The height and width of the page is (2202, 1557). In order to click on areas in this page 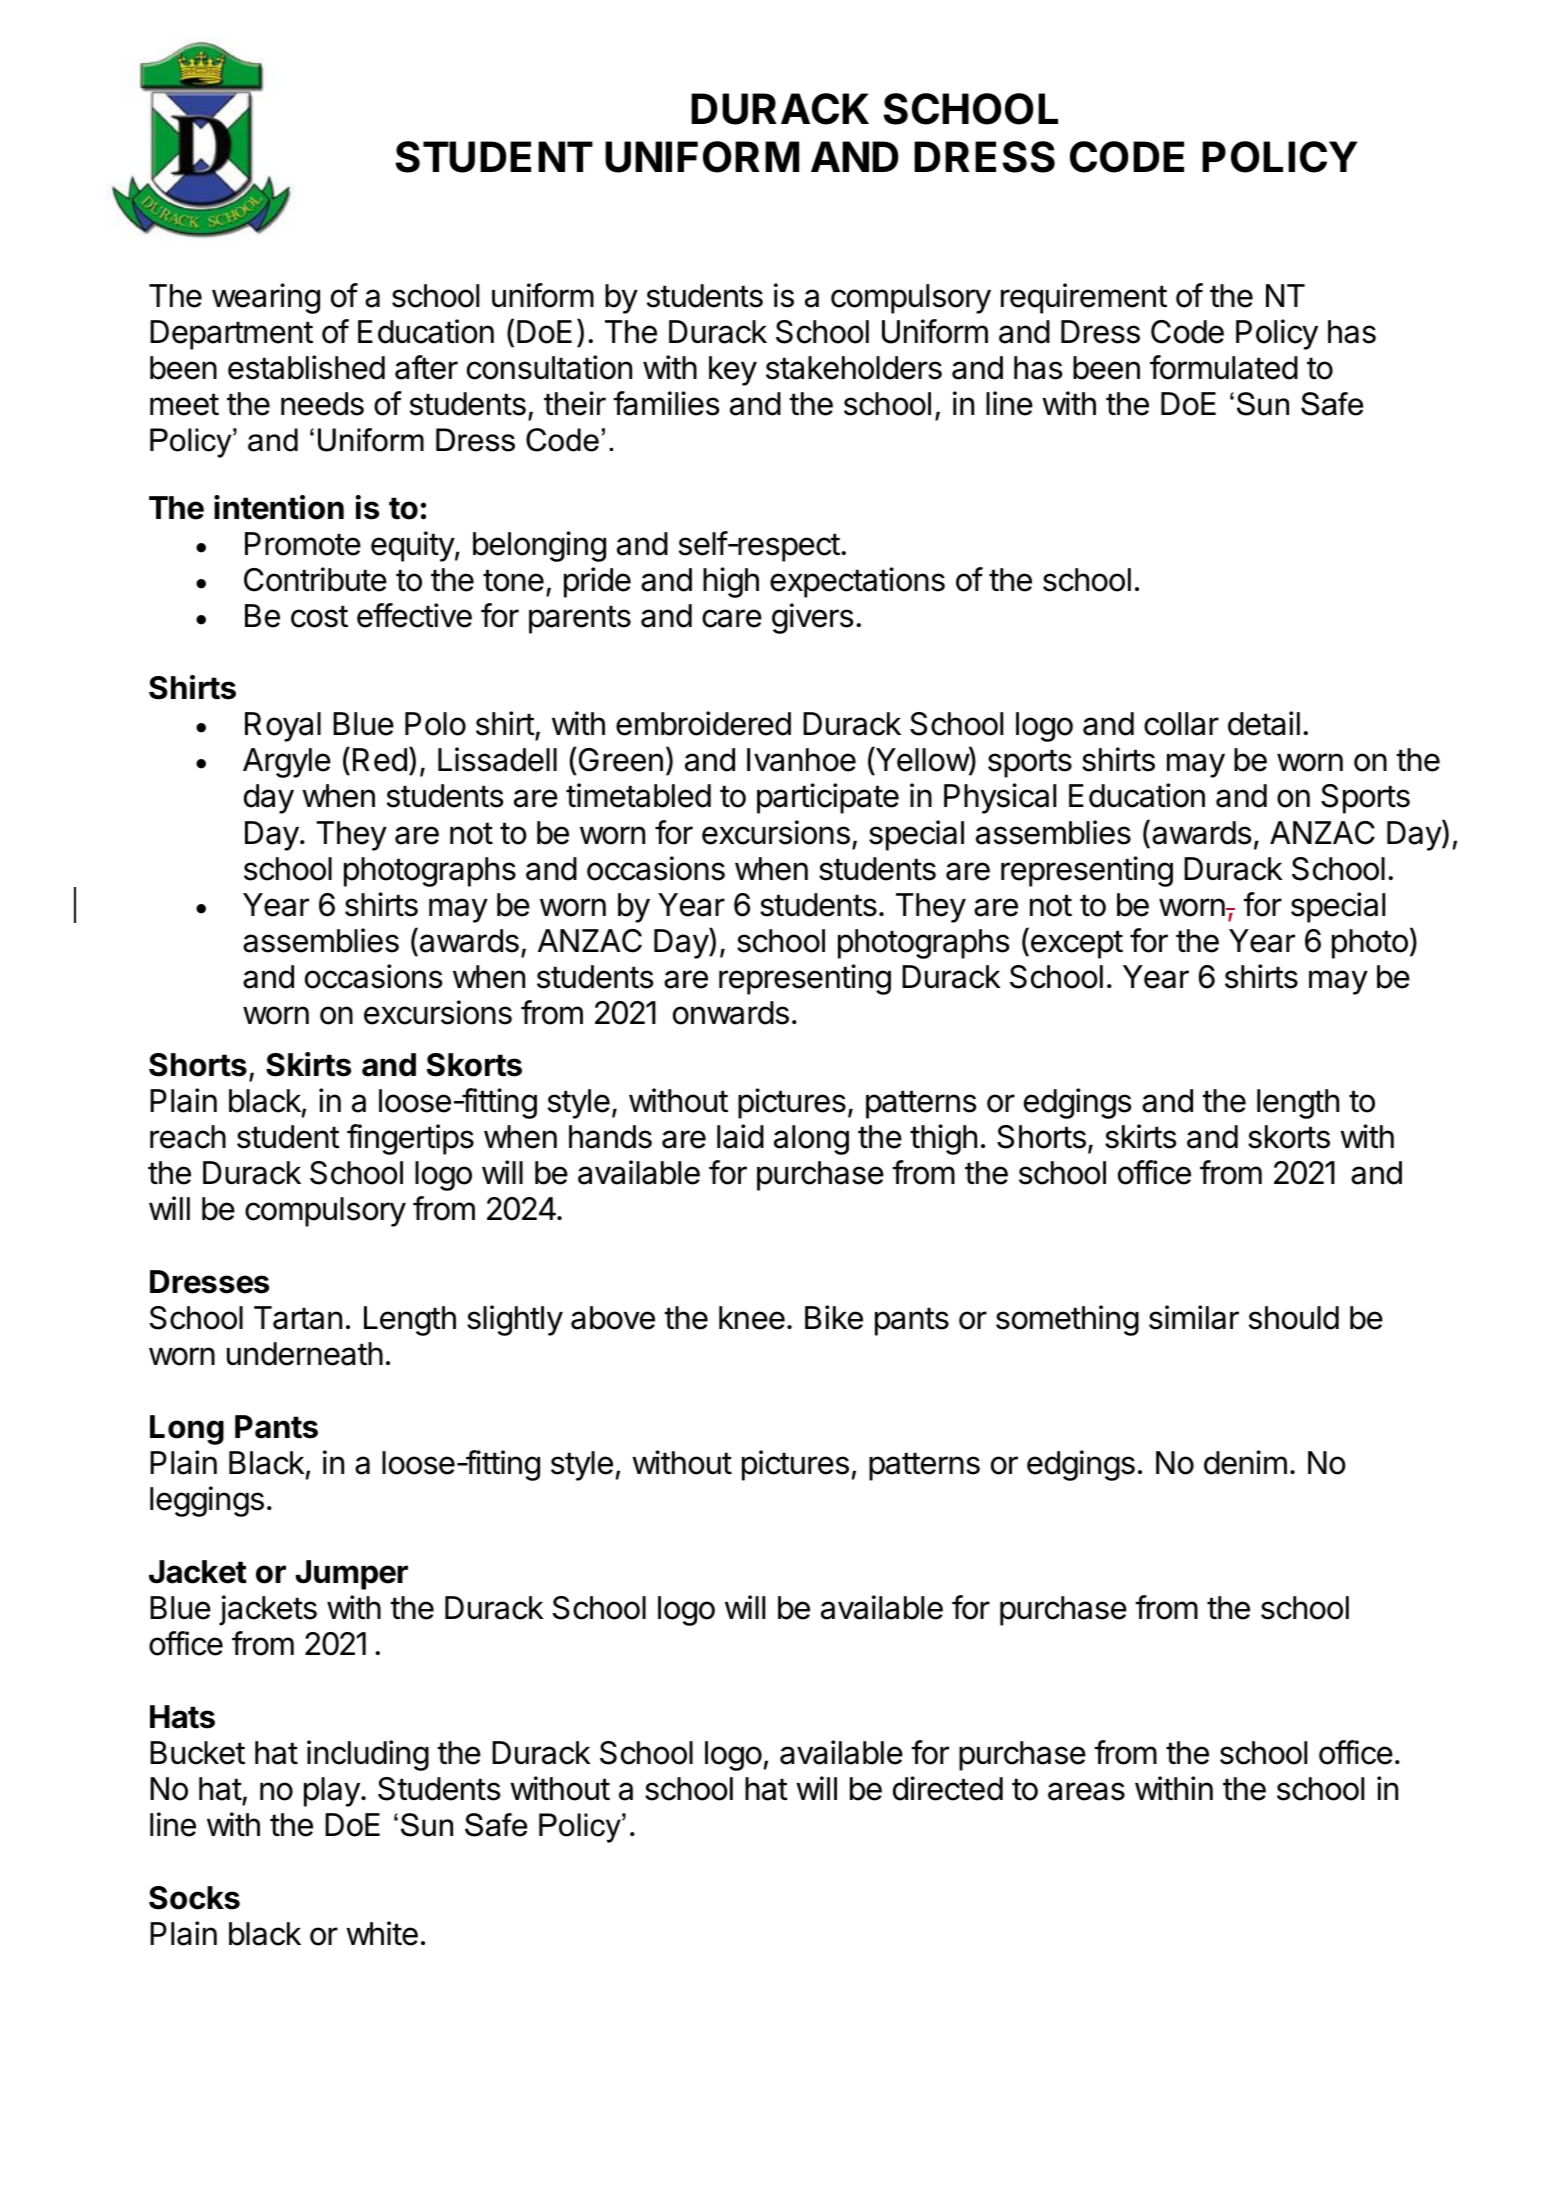, I will do `click(1086, 1791)`.
